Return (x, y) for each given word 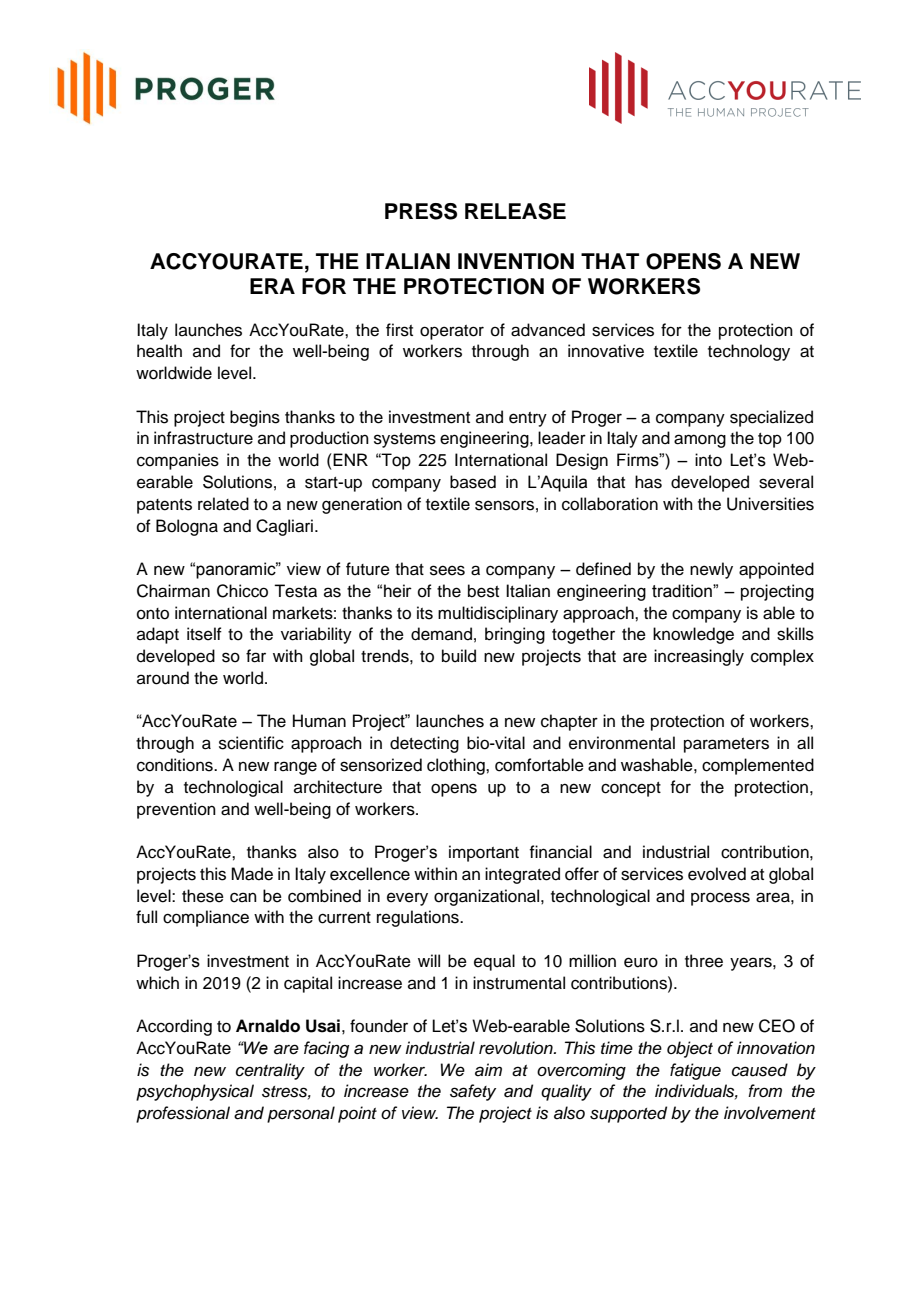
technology (749, 352)
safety (473, 1092)
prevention (176, 810)
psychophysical (195, 1092)
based (473, 482)
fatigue (695, 1071)
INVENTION (516, 261)
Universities (770, 504)
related (223, 504)
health (159, 351)
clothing (457, 766)
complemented (758, 766)
